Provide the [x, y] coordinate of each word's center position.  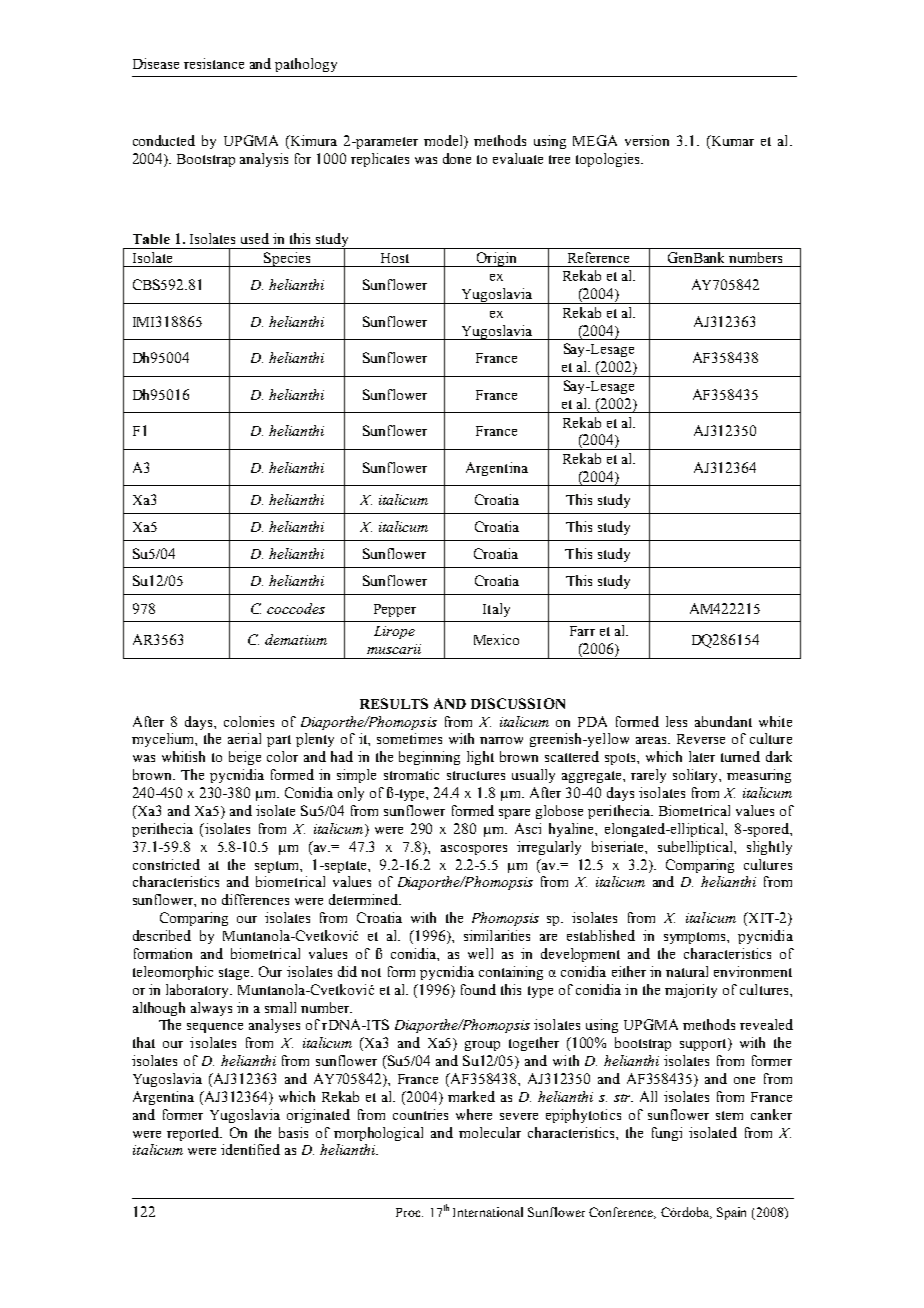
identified [250, 1149]
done [457, 158]
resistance [214, 63]
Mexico [496, 639]
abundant [723, 721]
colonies [249, 721]
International [488, 1212]
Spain [731, 1213]
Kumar [731, 142]
